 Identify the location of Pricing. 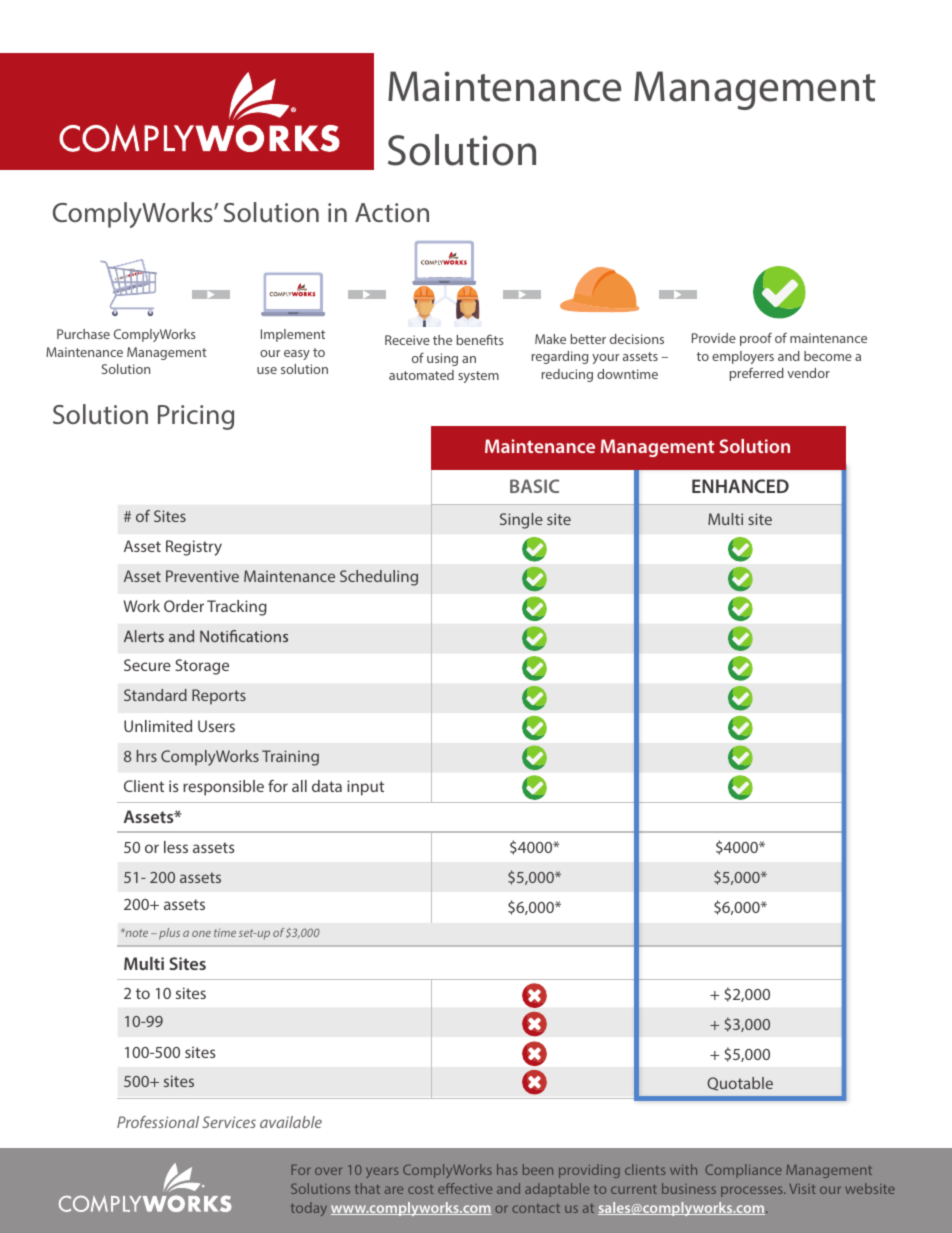
(196, 417).
